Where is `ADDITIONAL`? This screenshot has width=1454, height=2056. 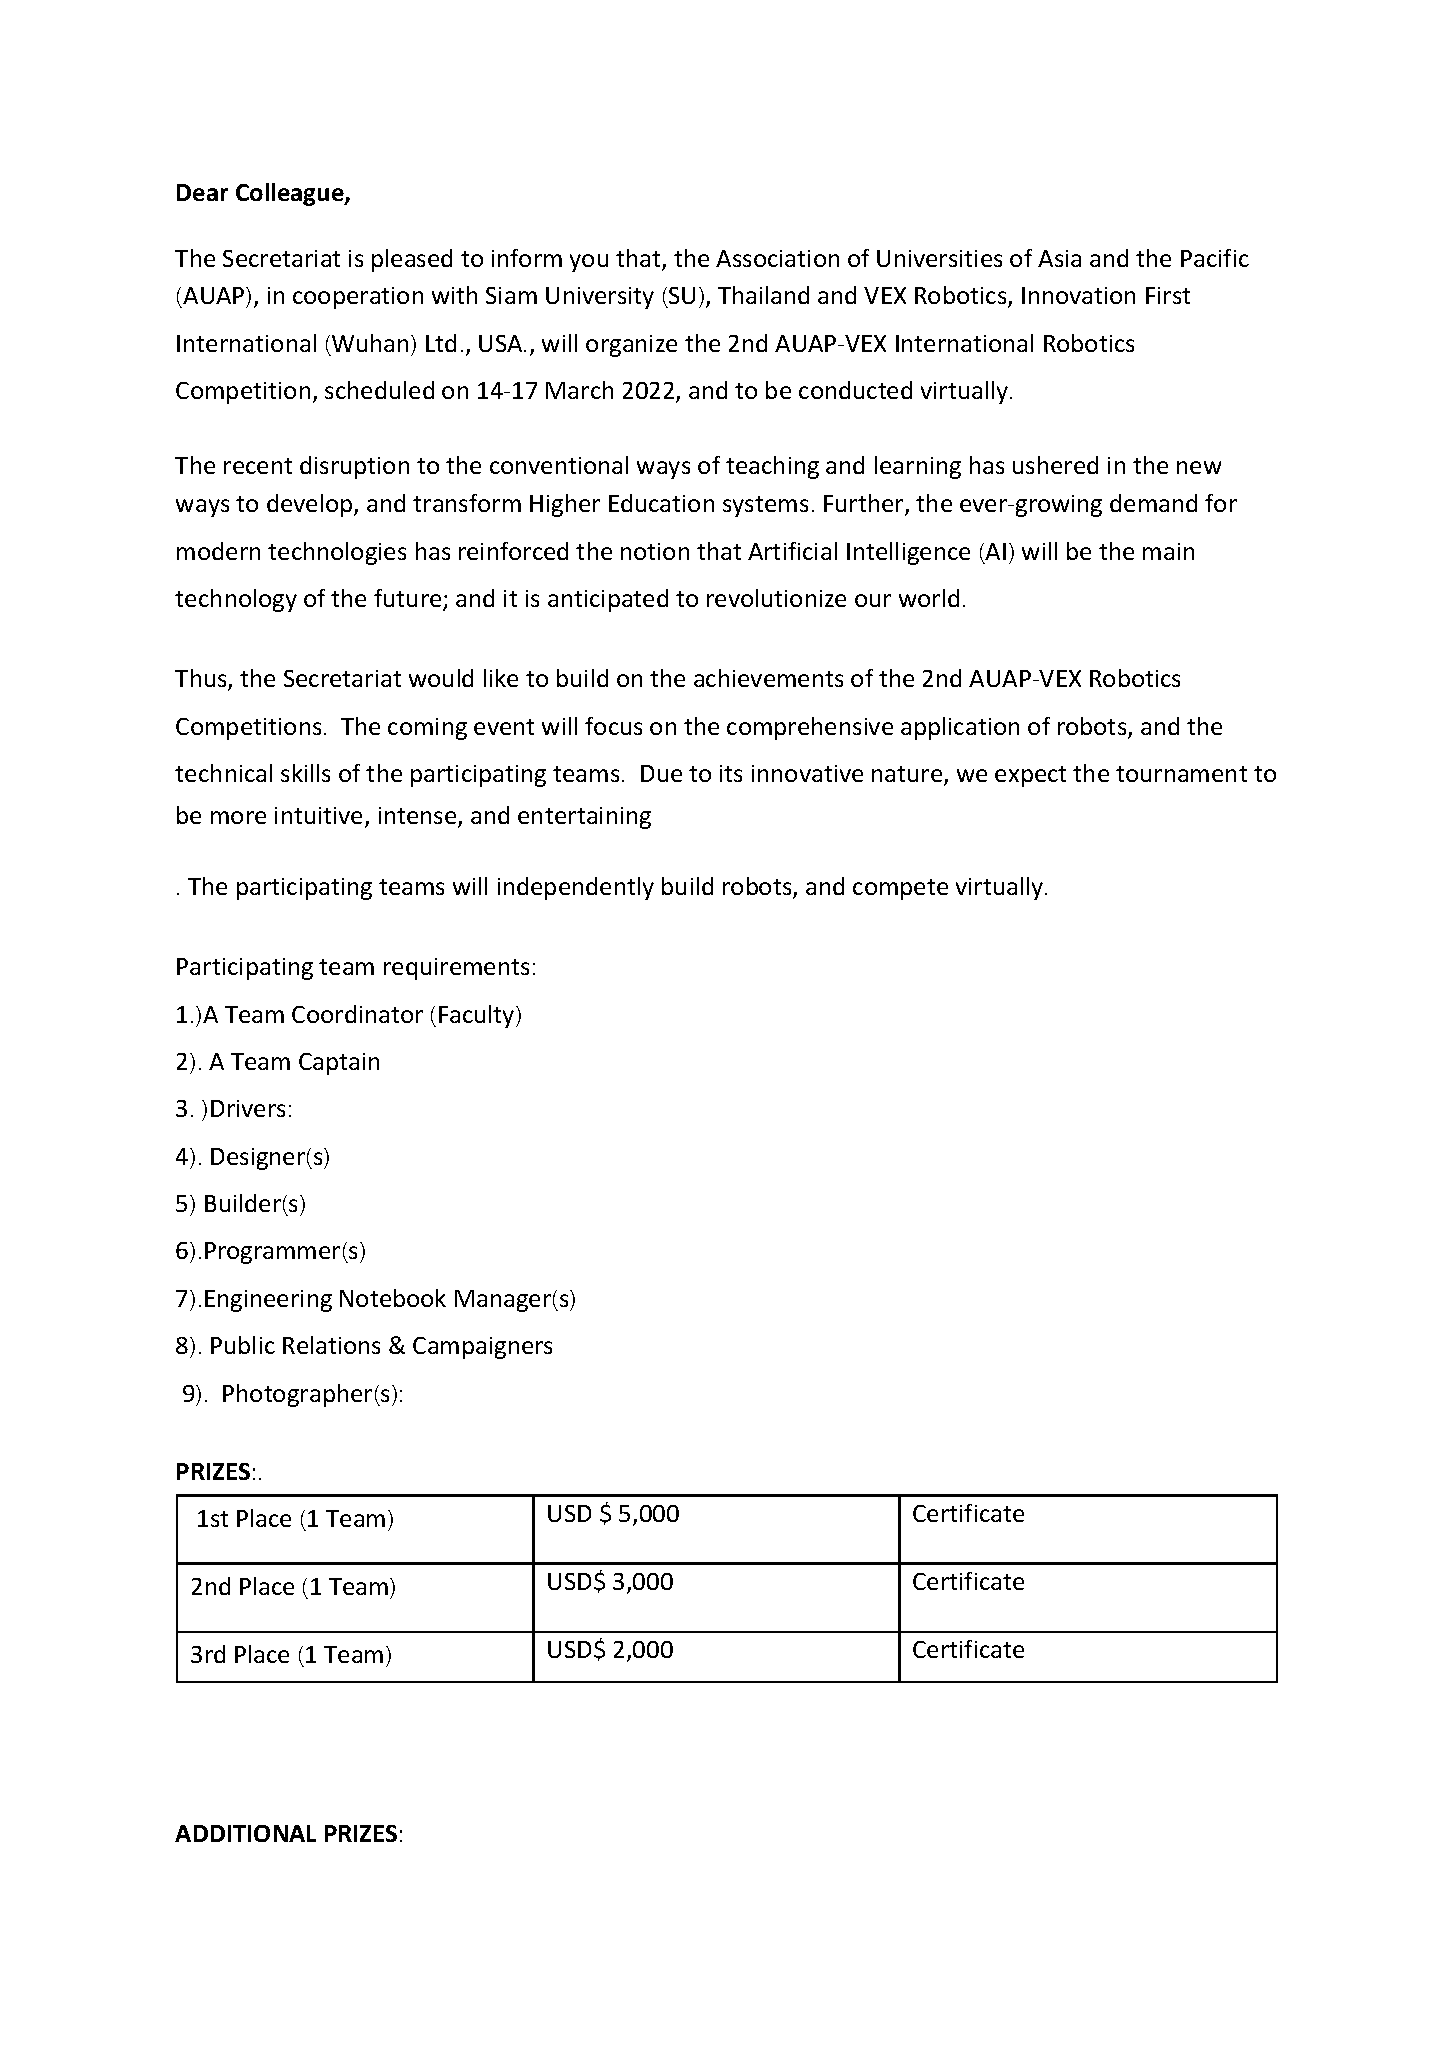
ADDITIONAL is located at coordinates (245, 1833).
